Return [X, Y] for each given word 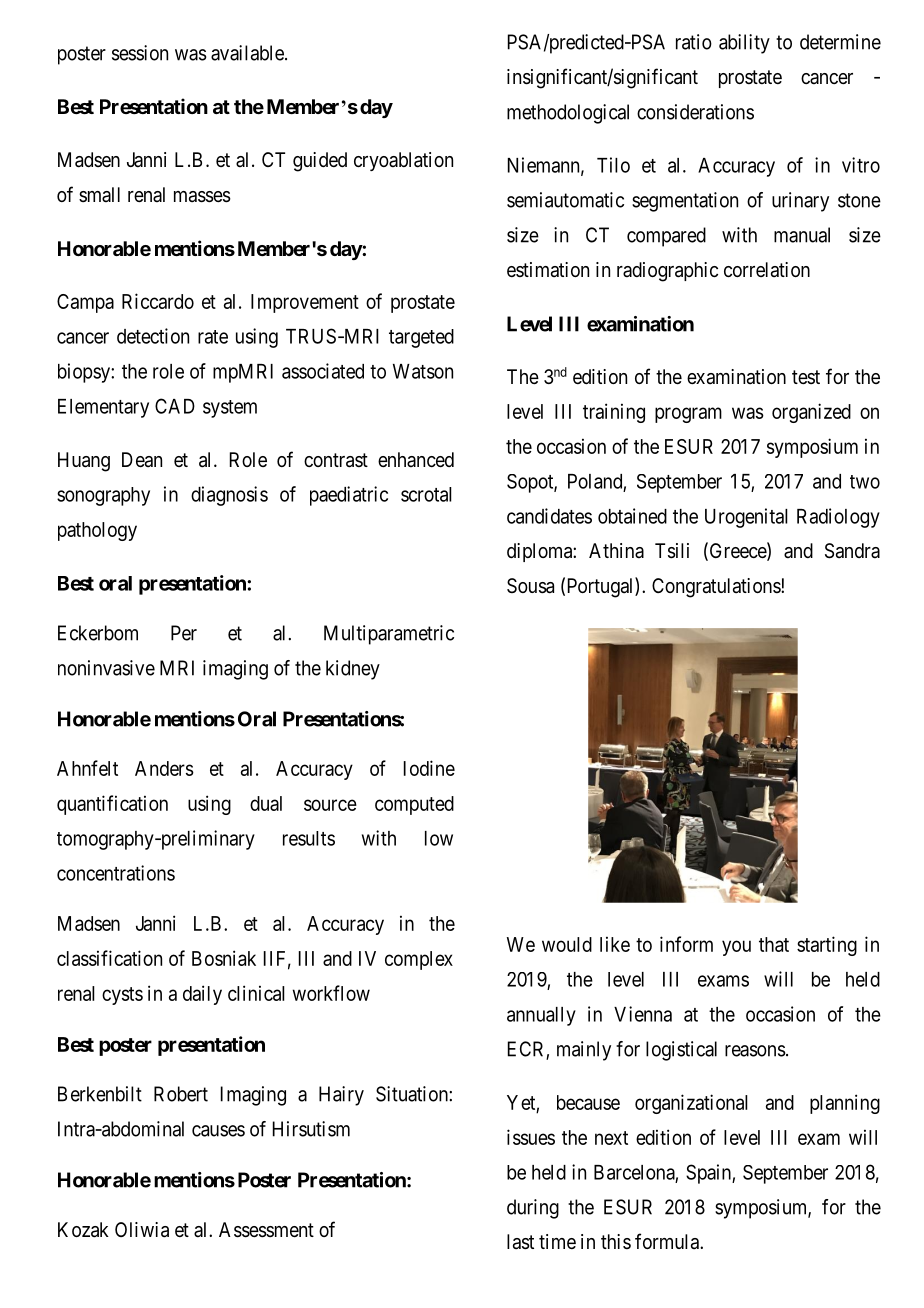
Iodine [429, 768]
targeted [421, 338]
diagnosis [229, 496]
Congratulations [717, 588]
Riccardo [158, 301]
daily [202, 995]
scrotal [426, 494]
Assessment [266, 1230]
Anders [164, 768]
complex [419, 960]
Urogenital [746, 518]
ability [744, 44]
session [140, 53]
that [774, 944]
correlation [767, 270]
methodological [568, 114]
